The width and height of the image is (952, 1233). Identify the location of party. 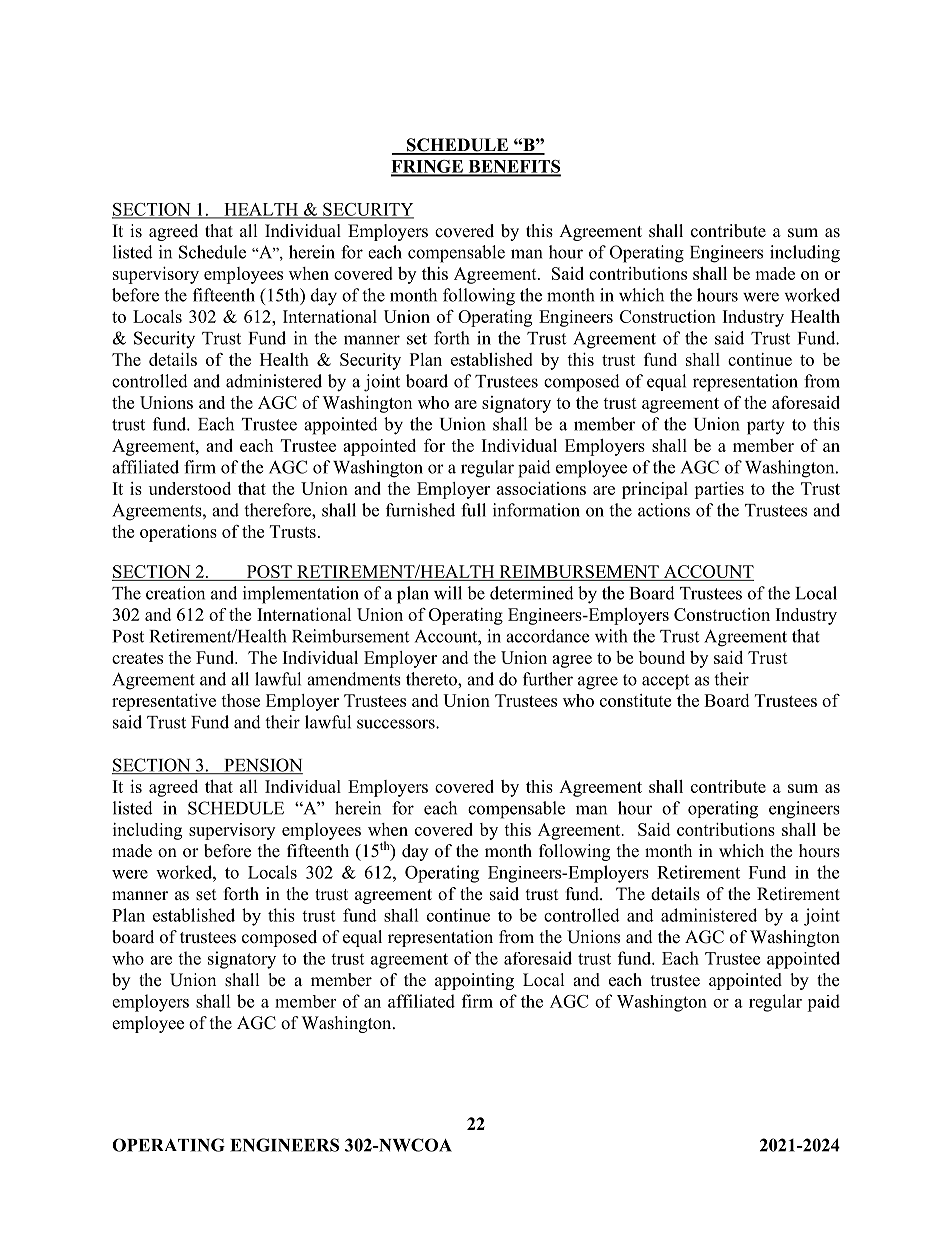
(766, 427).
